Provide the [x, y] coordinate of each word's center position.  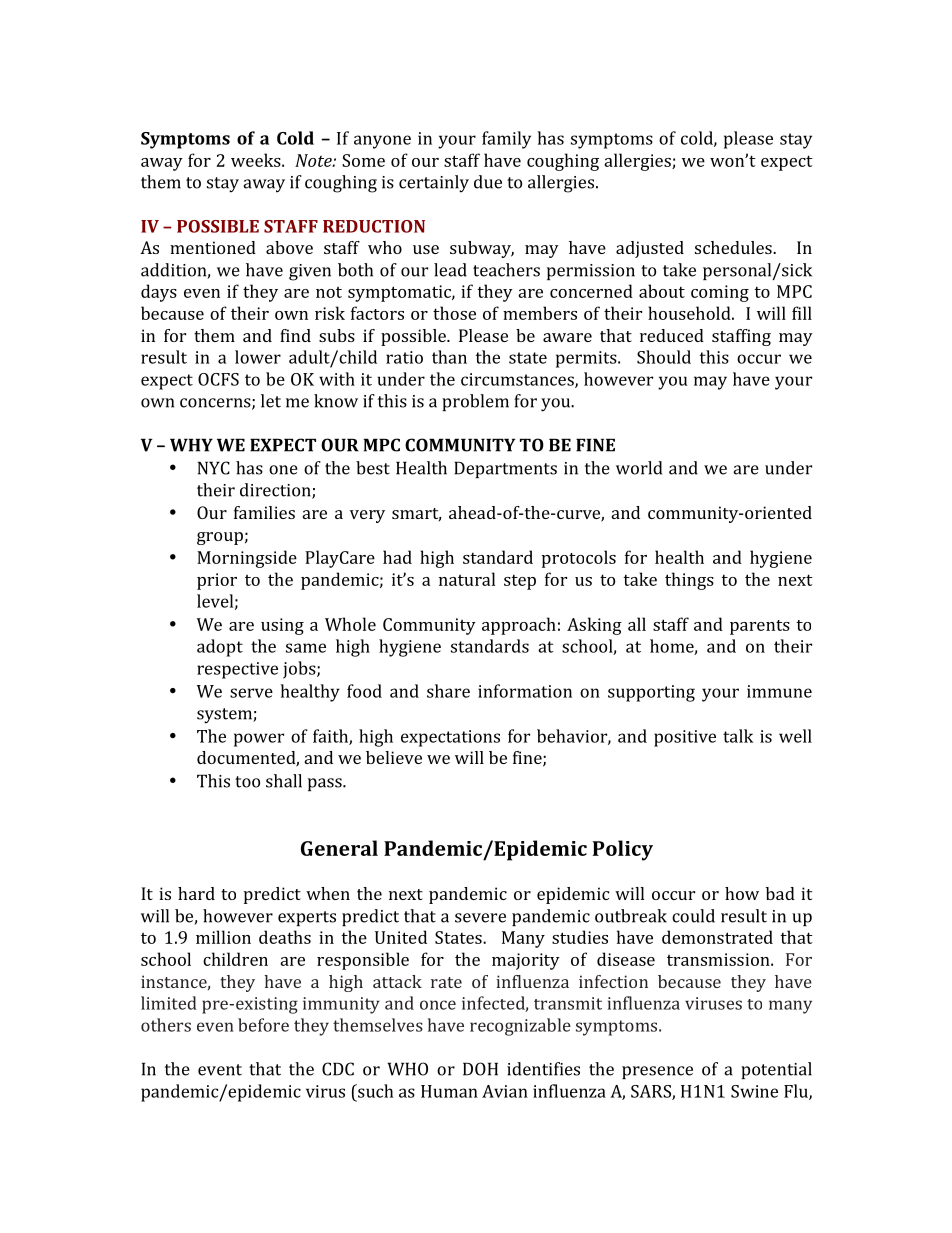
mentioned [213, 247]
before [263, 1025]
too [247, 782]
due [488, 182]
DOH [480, 1069]
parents [760, 627]
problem [475, 402]
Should [664, 357]
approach [519, 626]
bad [780, 893]
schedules [734, 247]
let [271, 401]
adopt [220, 648]
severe [480, 918]
